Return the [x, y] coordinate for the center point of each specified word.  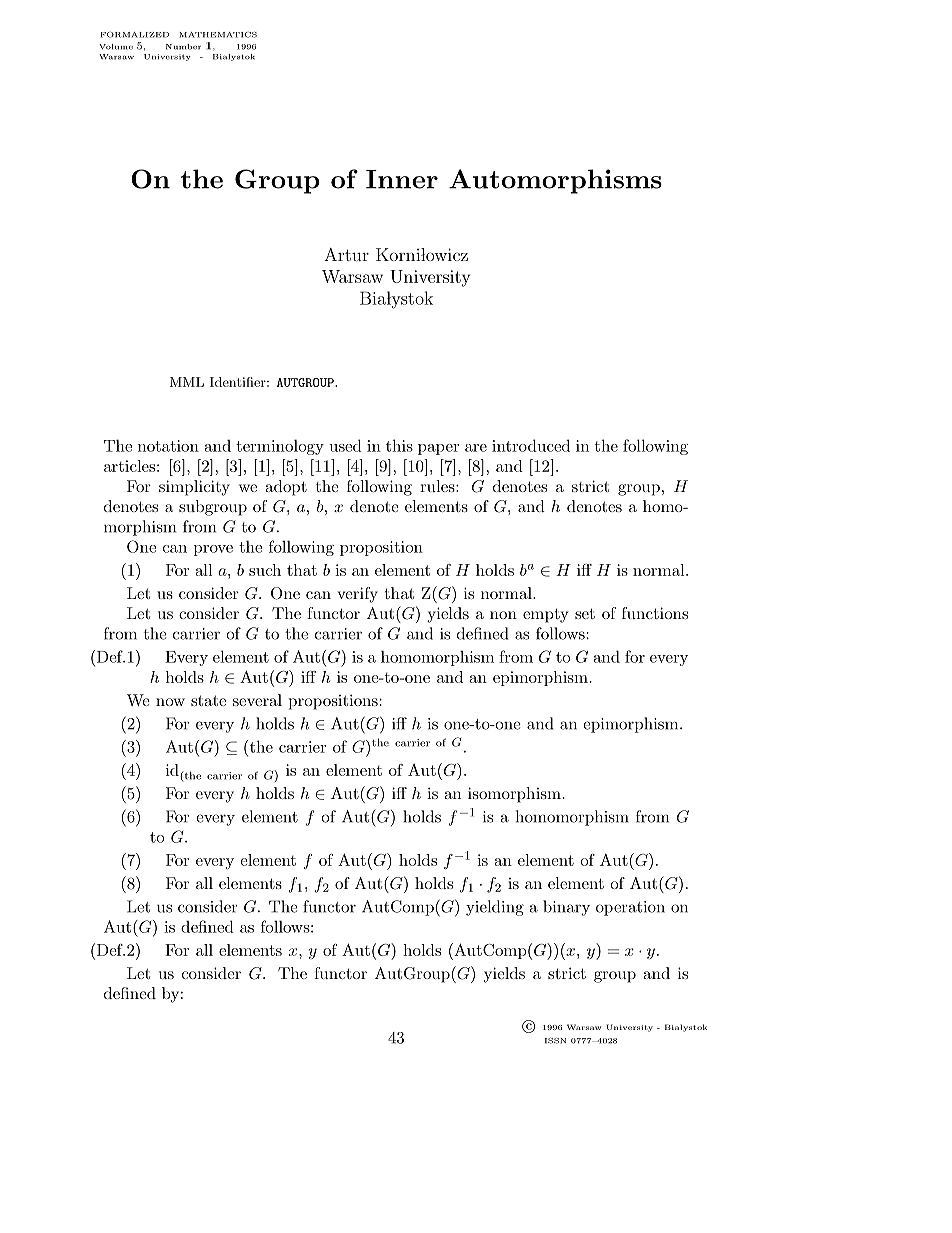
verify [357, 595]
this [399, 445]
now [170, 702]
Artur [346, 254]
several [257, 700]
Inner [402, 179]
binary [566, 908]
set [585, 613]
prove [213, 550]
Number [183, 47]
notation [168, 446]
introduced [531, 445]
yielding [495, 908]
